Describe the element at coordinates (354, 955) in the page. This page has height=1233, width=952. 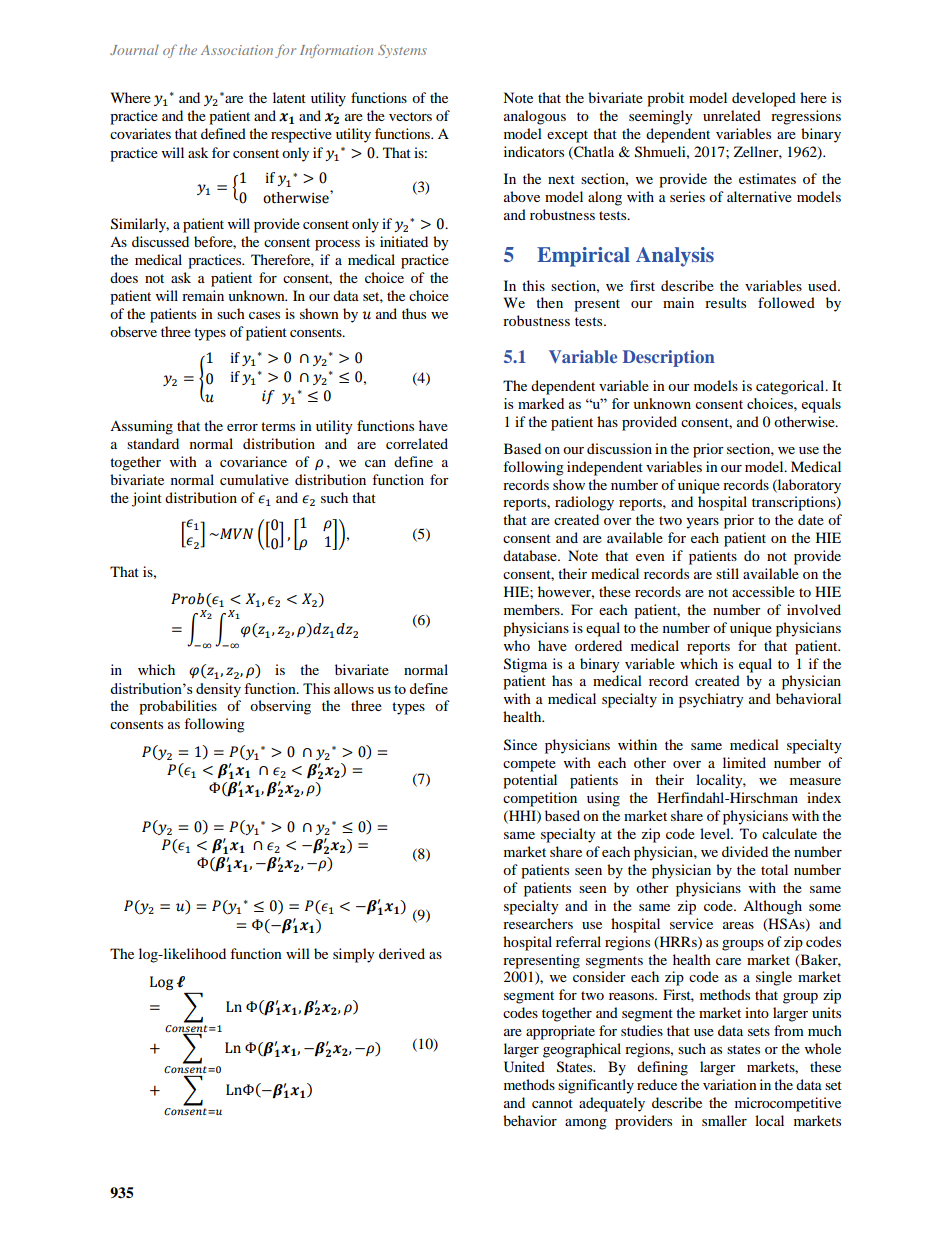
I see `simply` at that location.
